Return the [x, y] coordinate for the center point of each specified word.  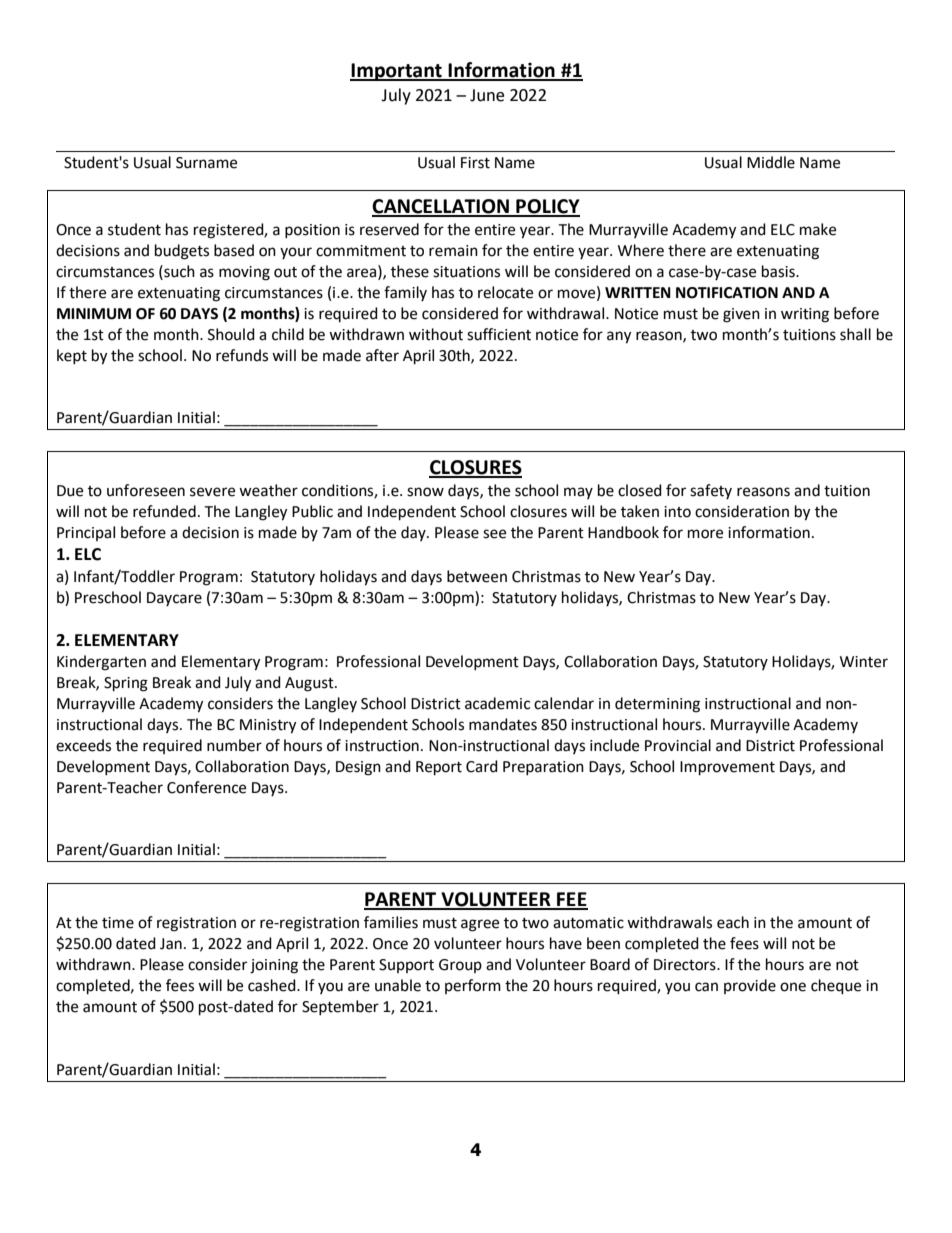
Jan [171, 944]
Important [397, 72]
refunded [164, 511]
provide [750, 986]
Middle [771, 162]
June [487, 95]
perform [473, 986]
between [477, 576]
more [705, 534]
